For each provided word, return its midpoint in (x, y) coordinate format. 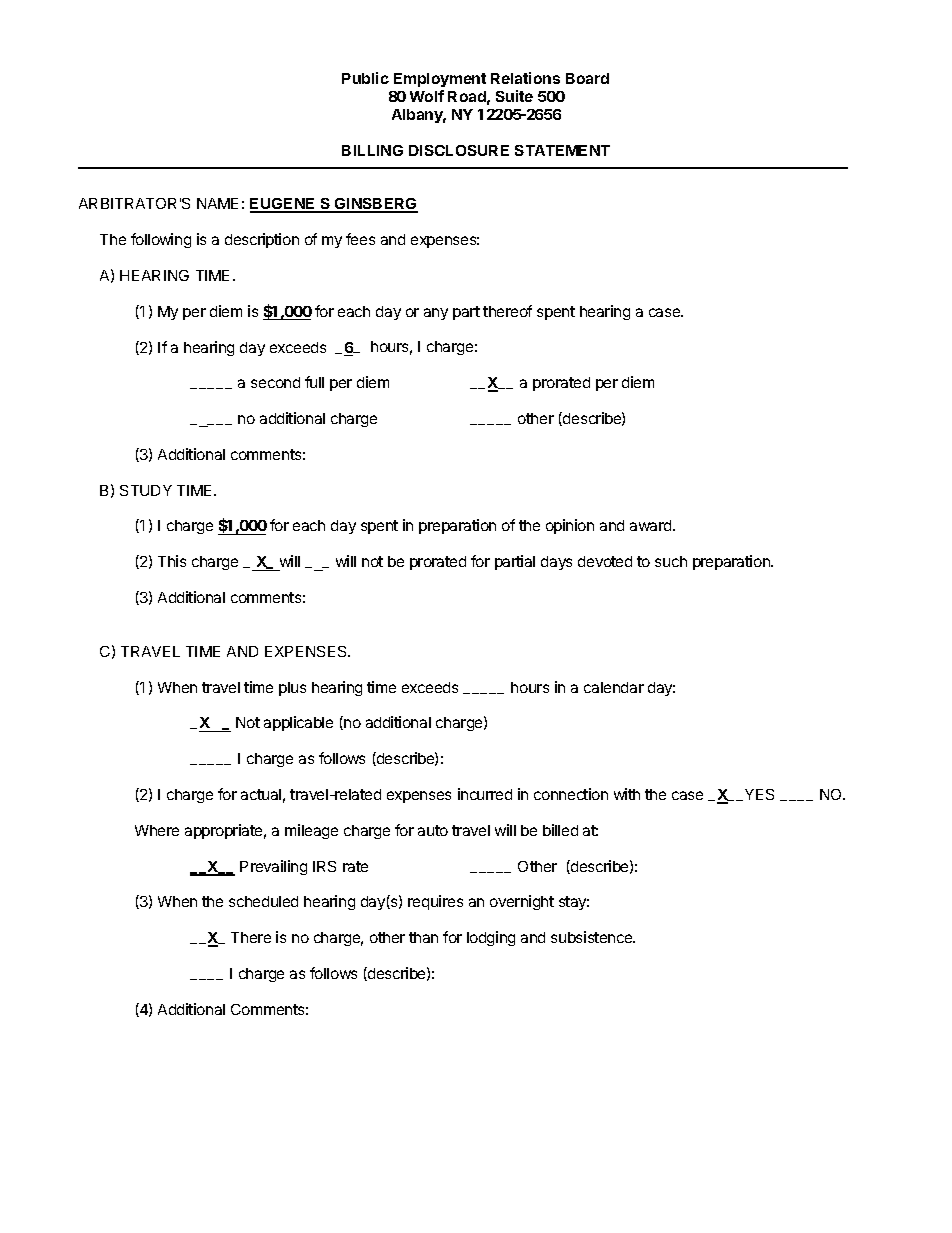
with (627, 794)
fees (360, 239)
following (161, 240)
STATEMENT (562, 150)
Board (587, 78)
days (556, 563)
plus (292, 689)
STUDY (146, 490)
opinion (570, 526)
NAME (217, 203)
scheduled (263, 901)
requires (435, 902)
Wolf (427, 96)
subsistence (593, 937)
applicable (298, 723)
